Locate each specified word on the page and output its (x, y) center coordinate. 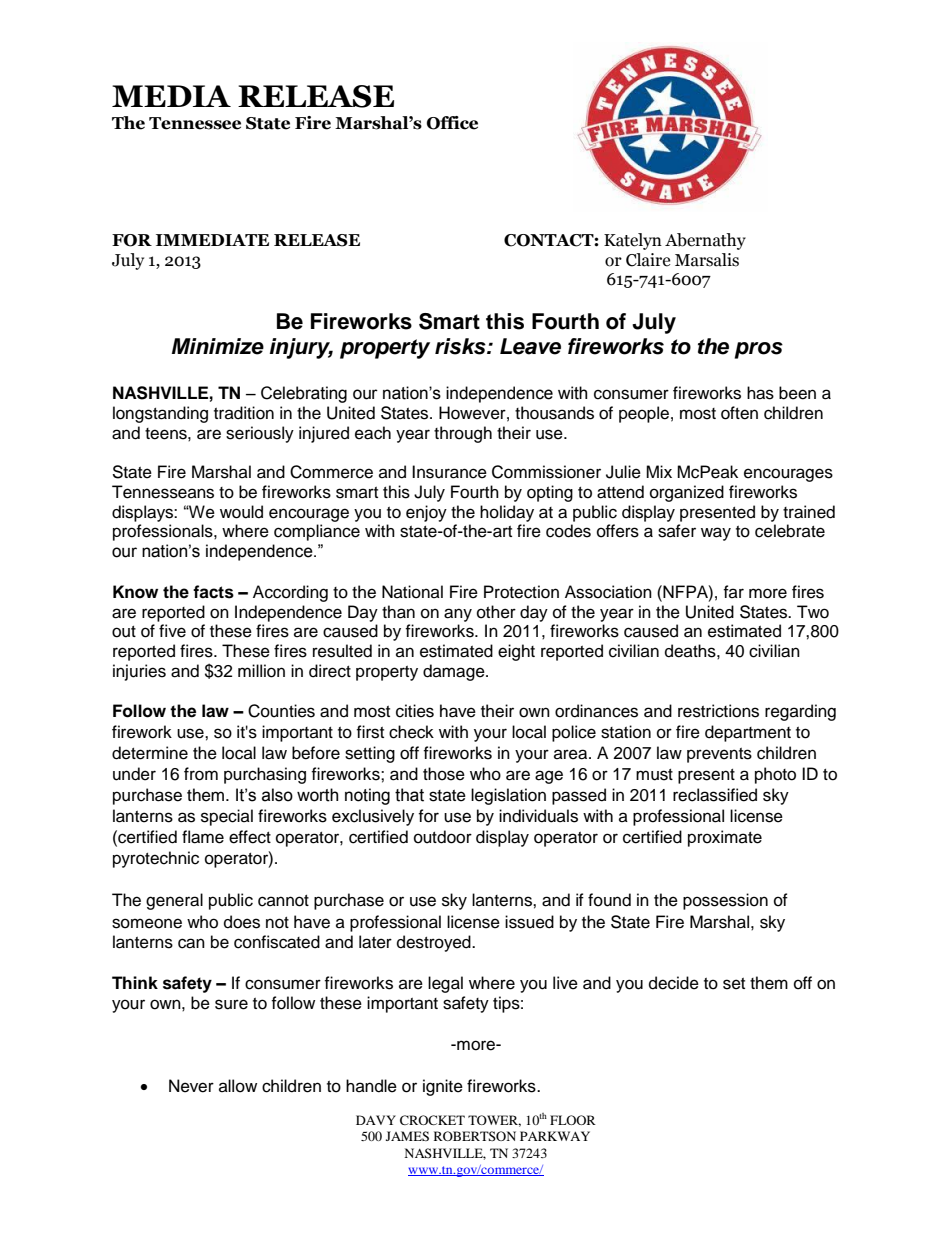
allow (238, 1086)
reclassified (715, 795)
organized (687, 493)
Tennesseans (163, 492)
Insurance (449, 472)
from (201, 774)
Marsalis (707, 260)
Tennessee (195, 123)
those (444, 774)
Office (452, 123)
